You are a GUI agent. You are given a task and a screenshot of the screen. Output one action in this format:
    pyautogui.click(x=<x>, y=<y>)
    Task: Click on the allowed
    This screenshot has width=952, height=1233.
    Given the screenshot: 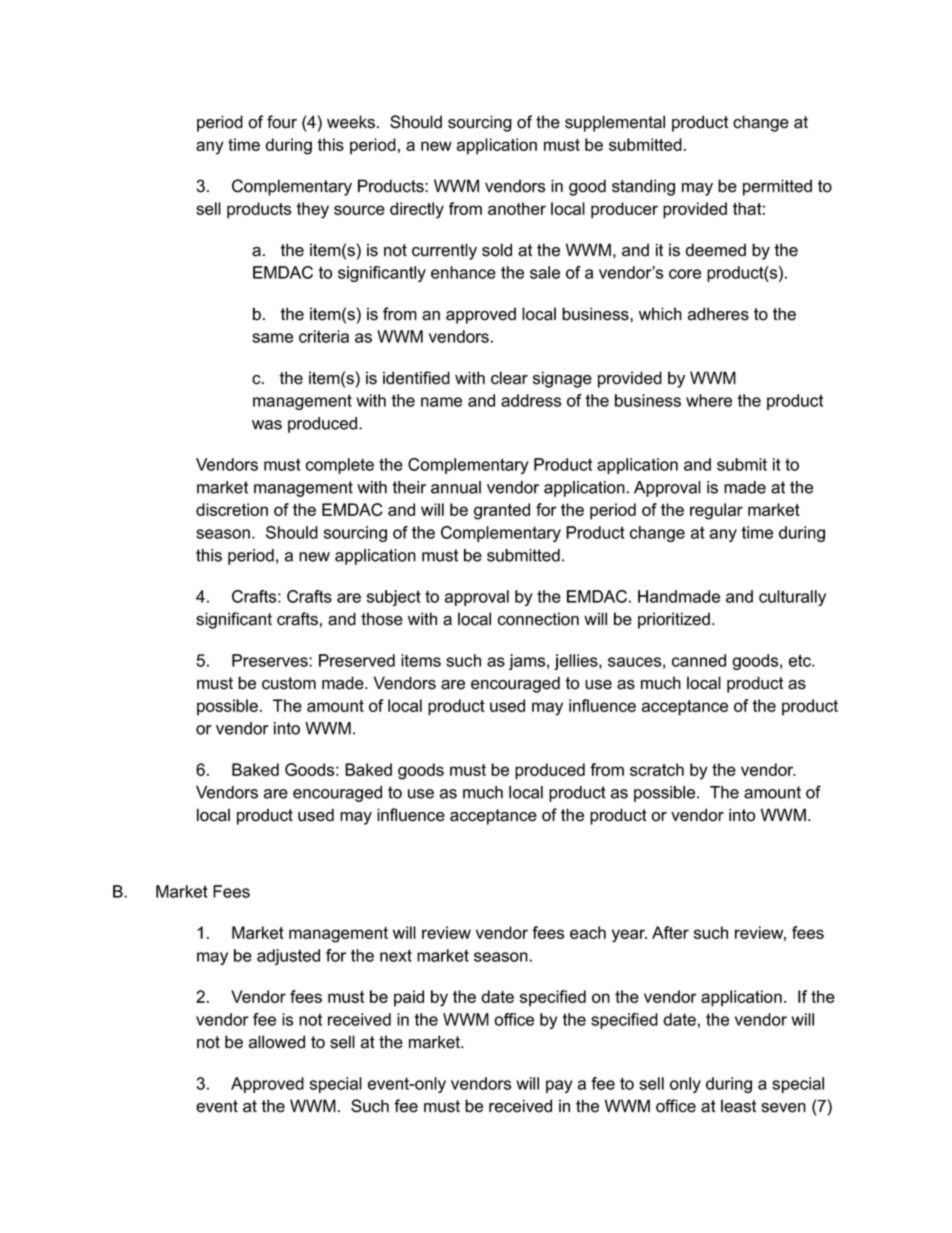 What is the action you would take?
    pyautogui.click(x=277, y=1042)
